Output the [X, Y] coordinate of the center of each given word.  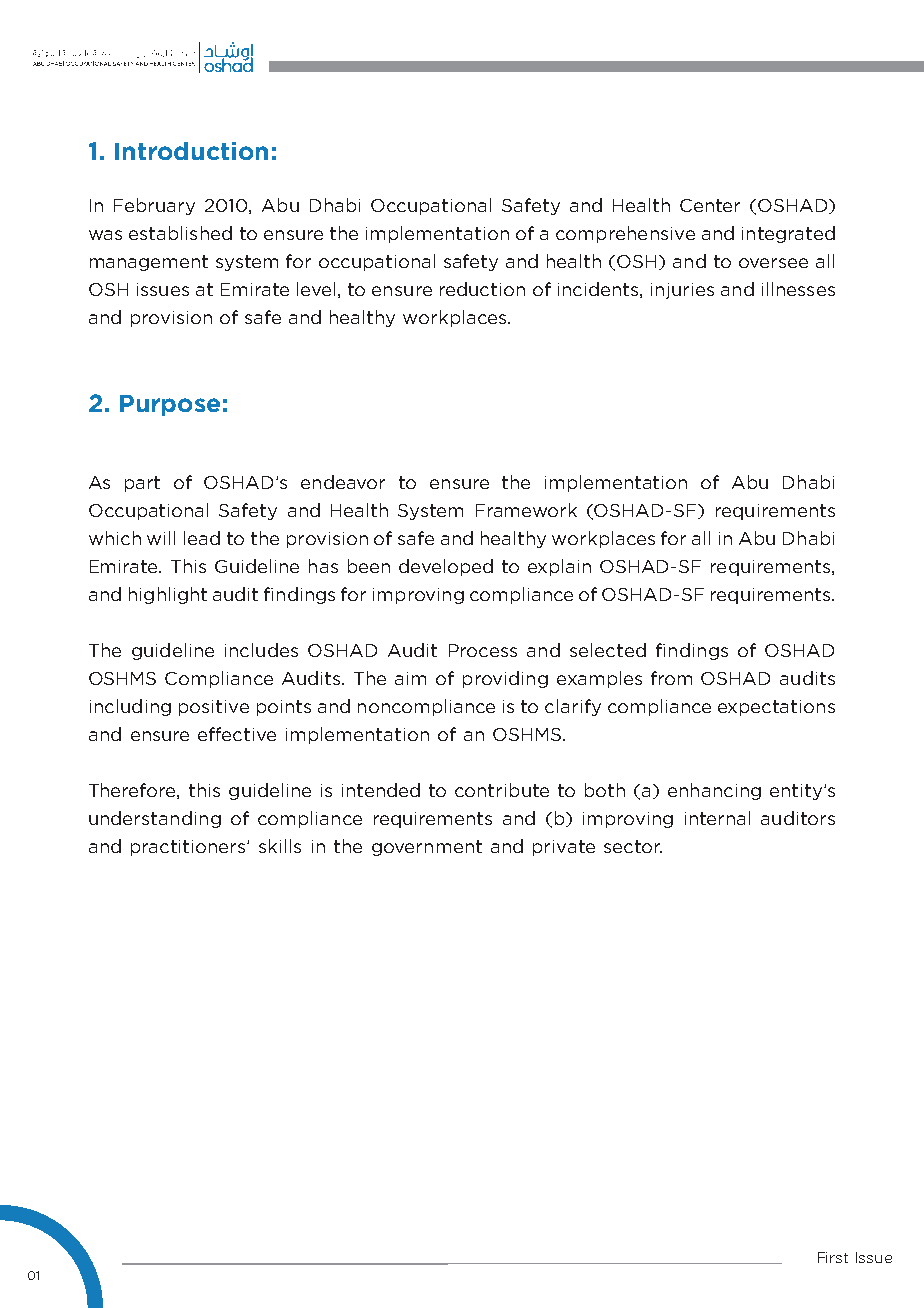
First [833, 1257]
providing [505, 679]
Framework [526, 510]
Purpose [170, 405]
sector [633, 846]
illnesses [798, 289]
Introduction [191, 151]
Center [710, 205]
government [427, 848]
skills [280, 846]
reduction [482, 289]
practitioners [189, 848]
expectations [776, 708]
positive [214, 708]
